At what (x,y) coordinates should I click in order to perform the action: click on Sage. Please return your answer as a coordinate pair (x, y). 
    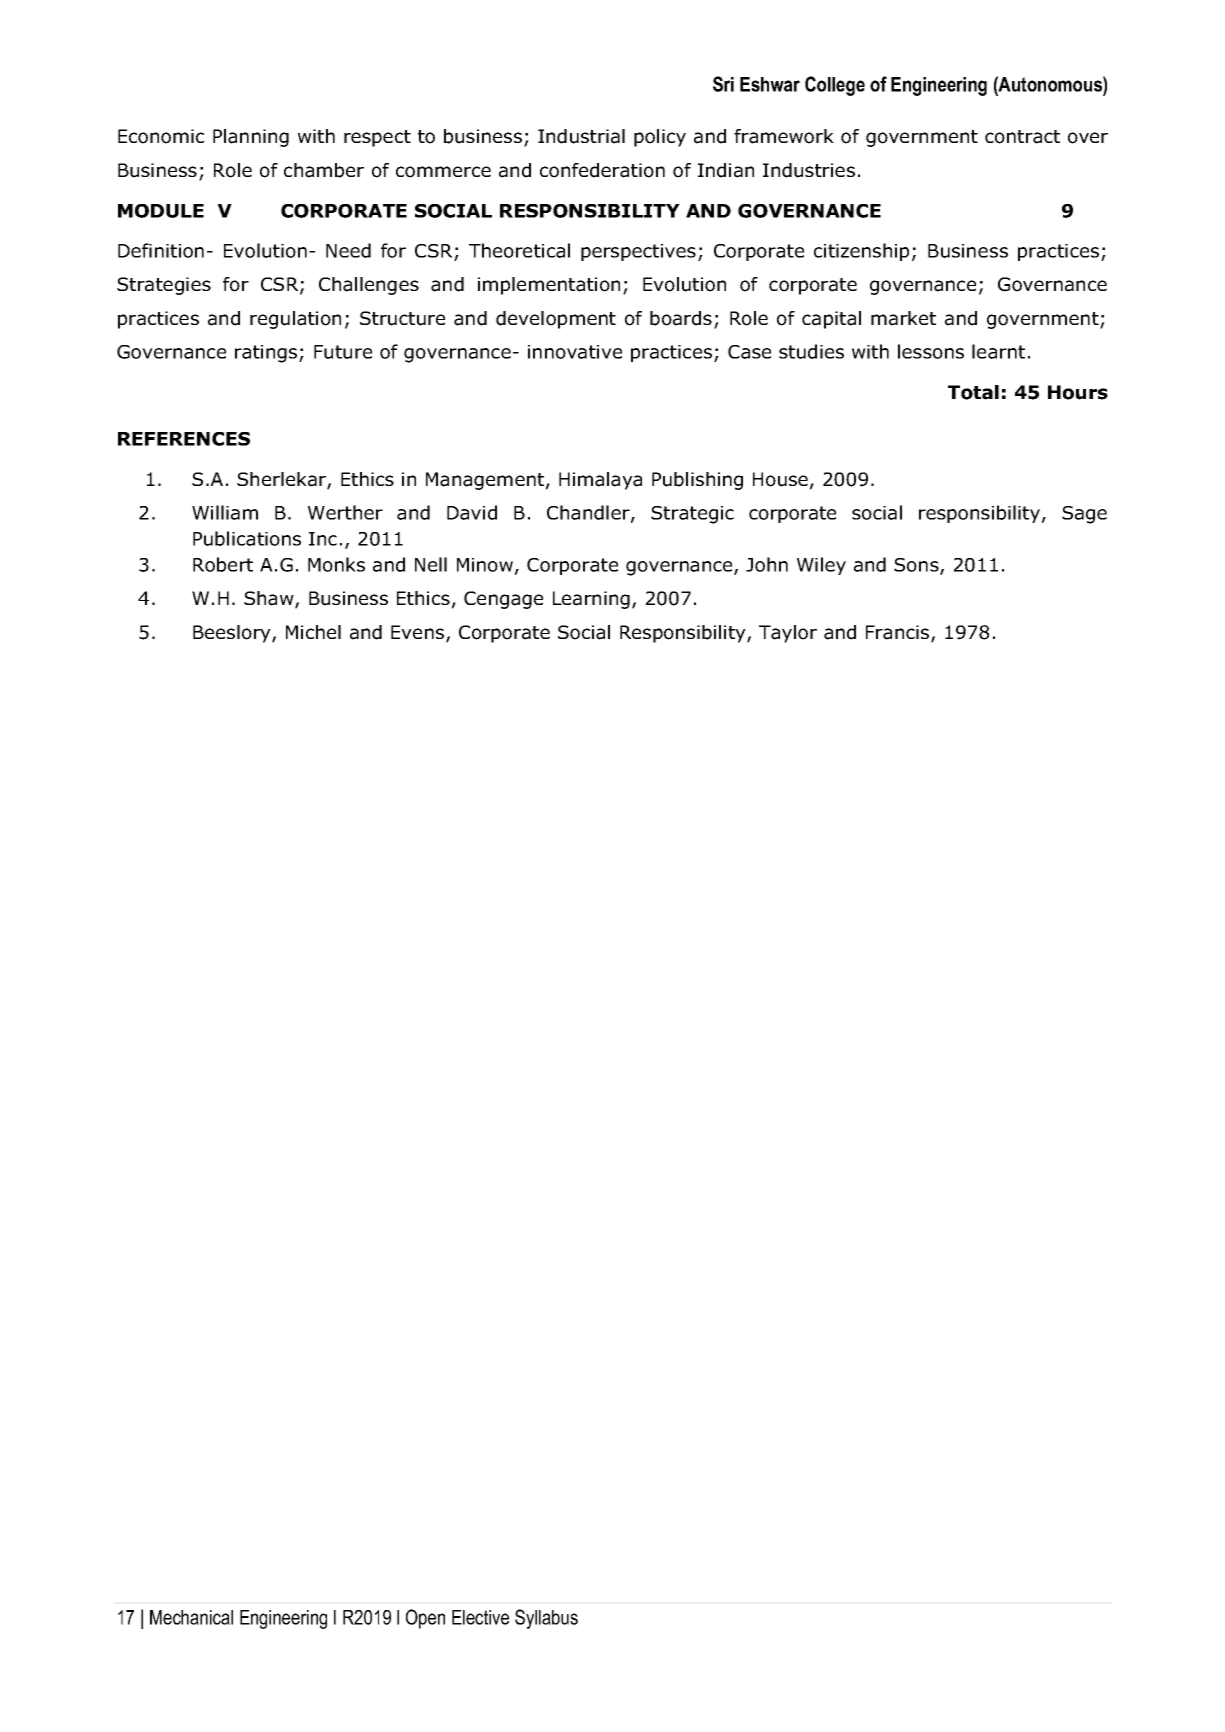
    Looking at the image, I should click on (1084, 515).
